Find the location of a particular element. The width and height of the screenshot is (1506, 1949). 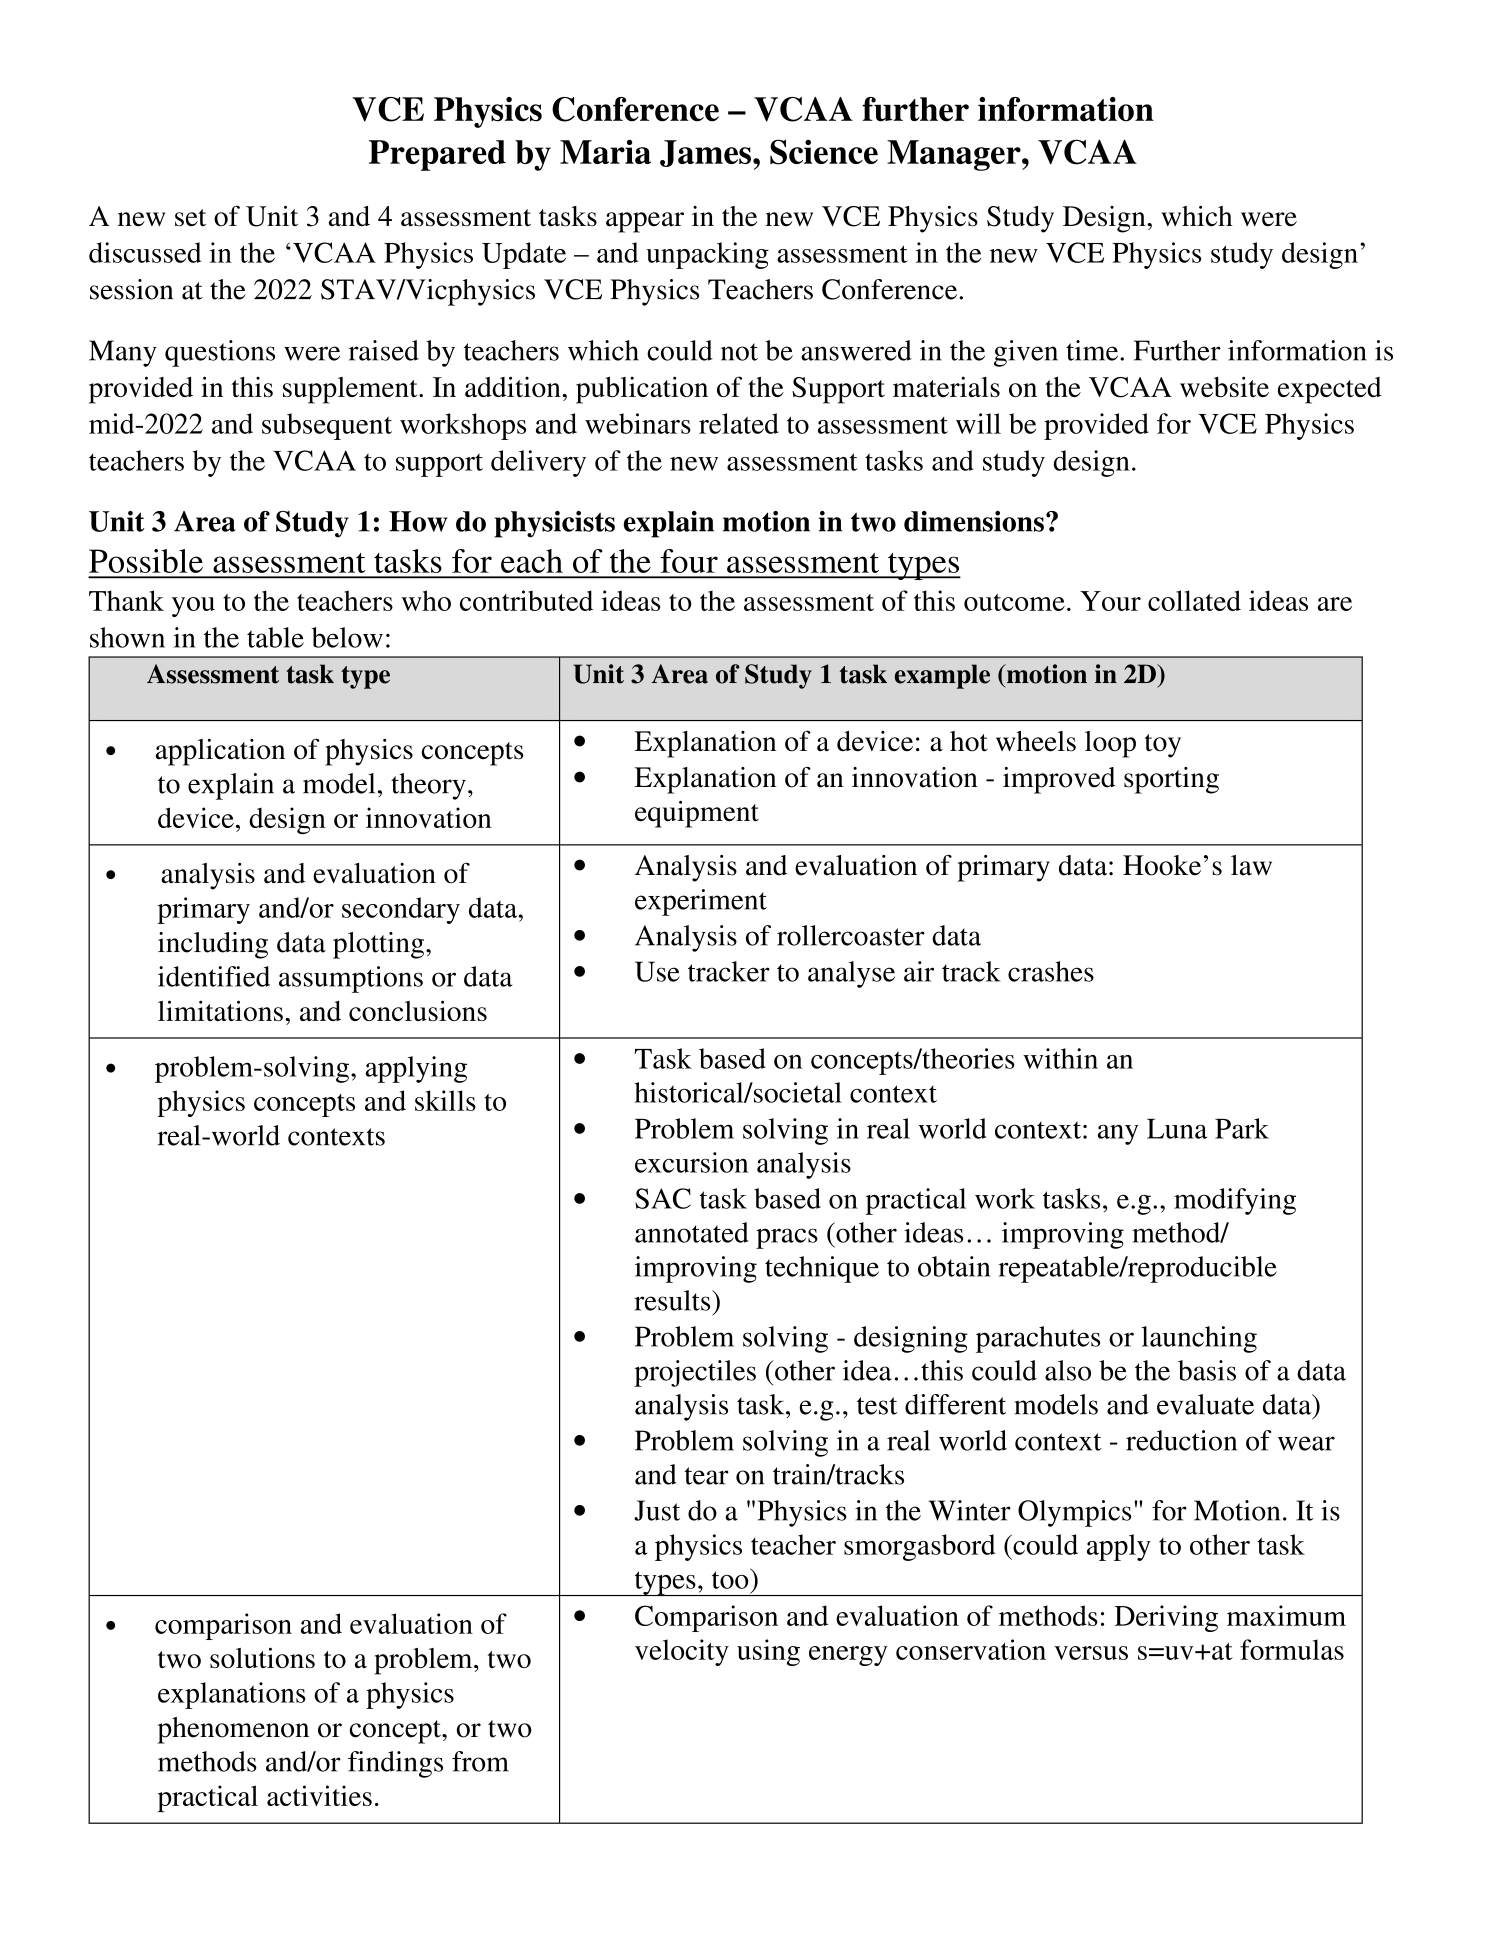

collated is located at coordinates (1194, 600).
